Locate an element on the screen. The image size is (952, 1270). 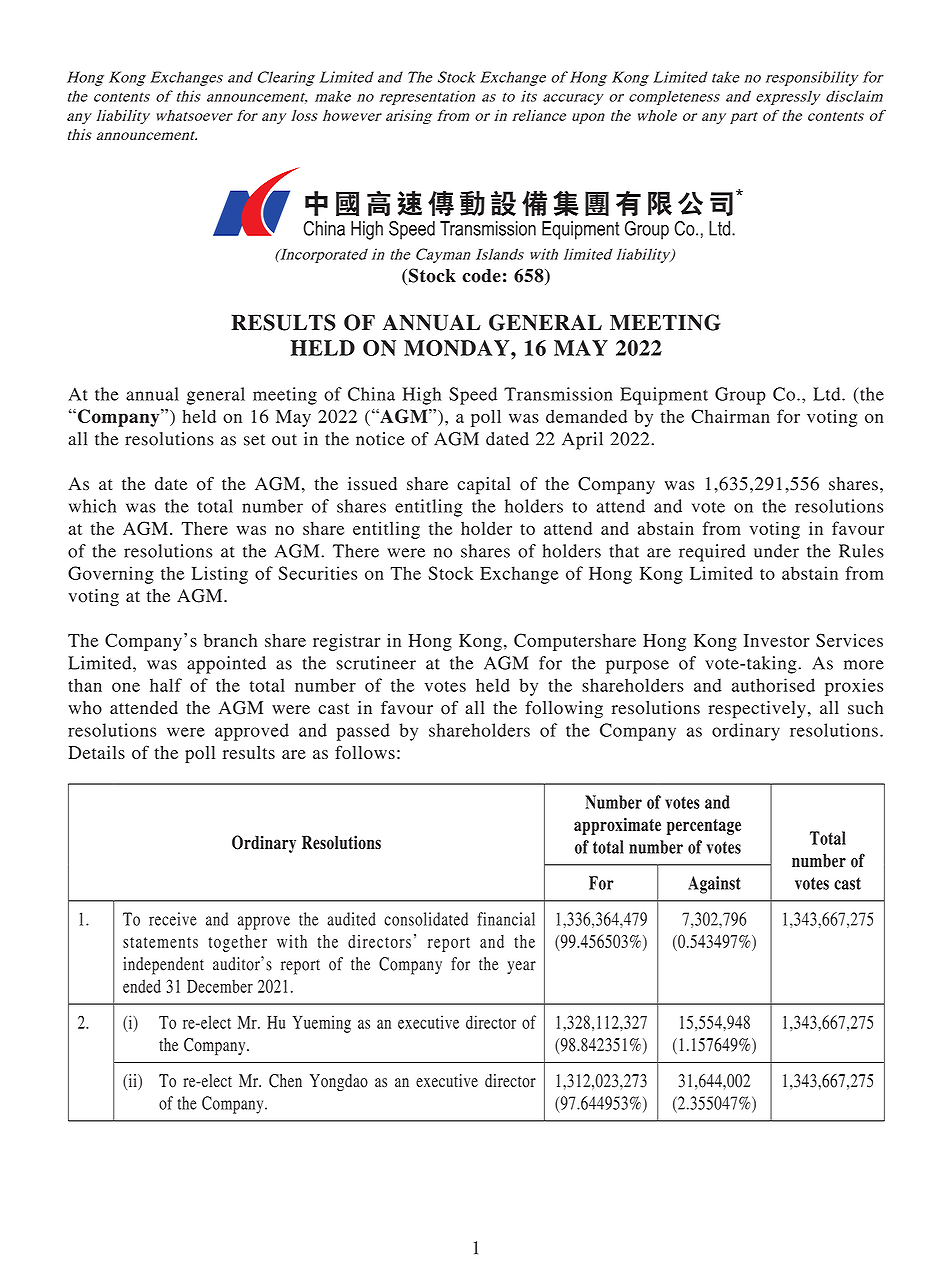
financial is located at coordinates (506, 919).
